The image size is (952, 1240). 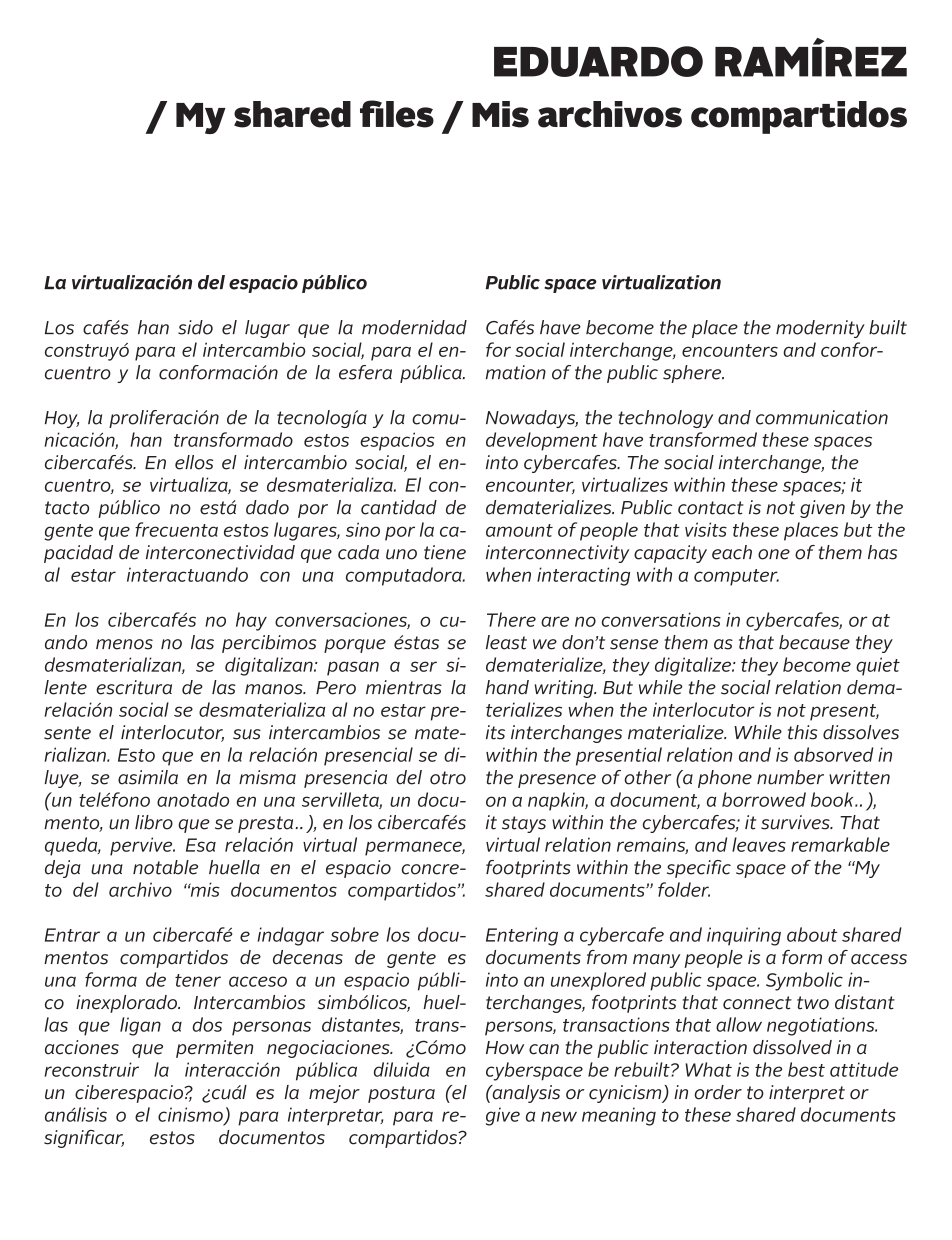 What do you see at coordinates (397, 114) in the document?
I see `files` at bounding box center [397, 114].
